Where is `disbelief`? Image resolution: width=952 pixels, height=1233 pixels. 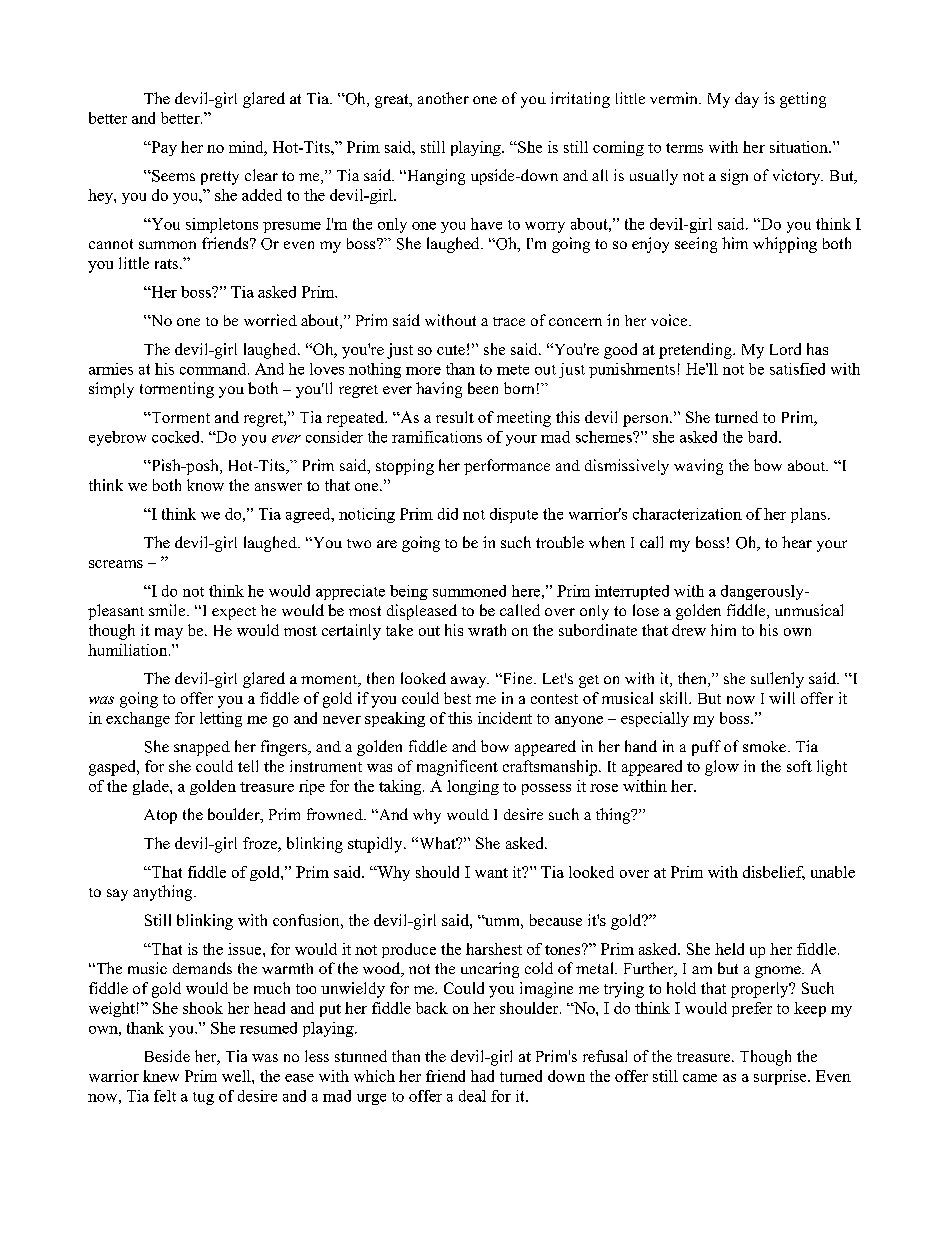 disbelief is located at coordinates (774, 873).
